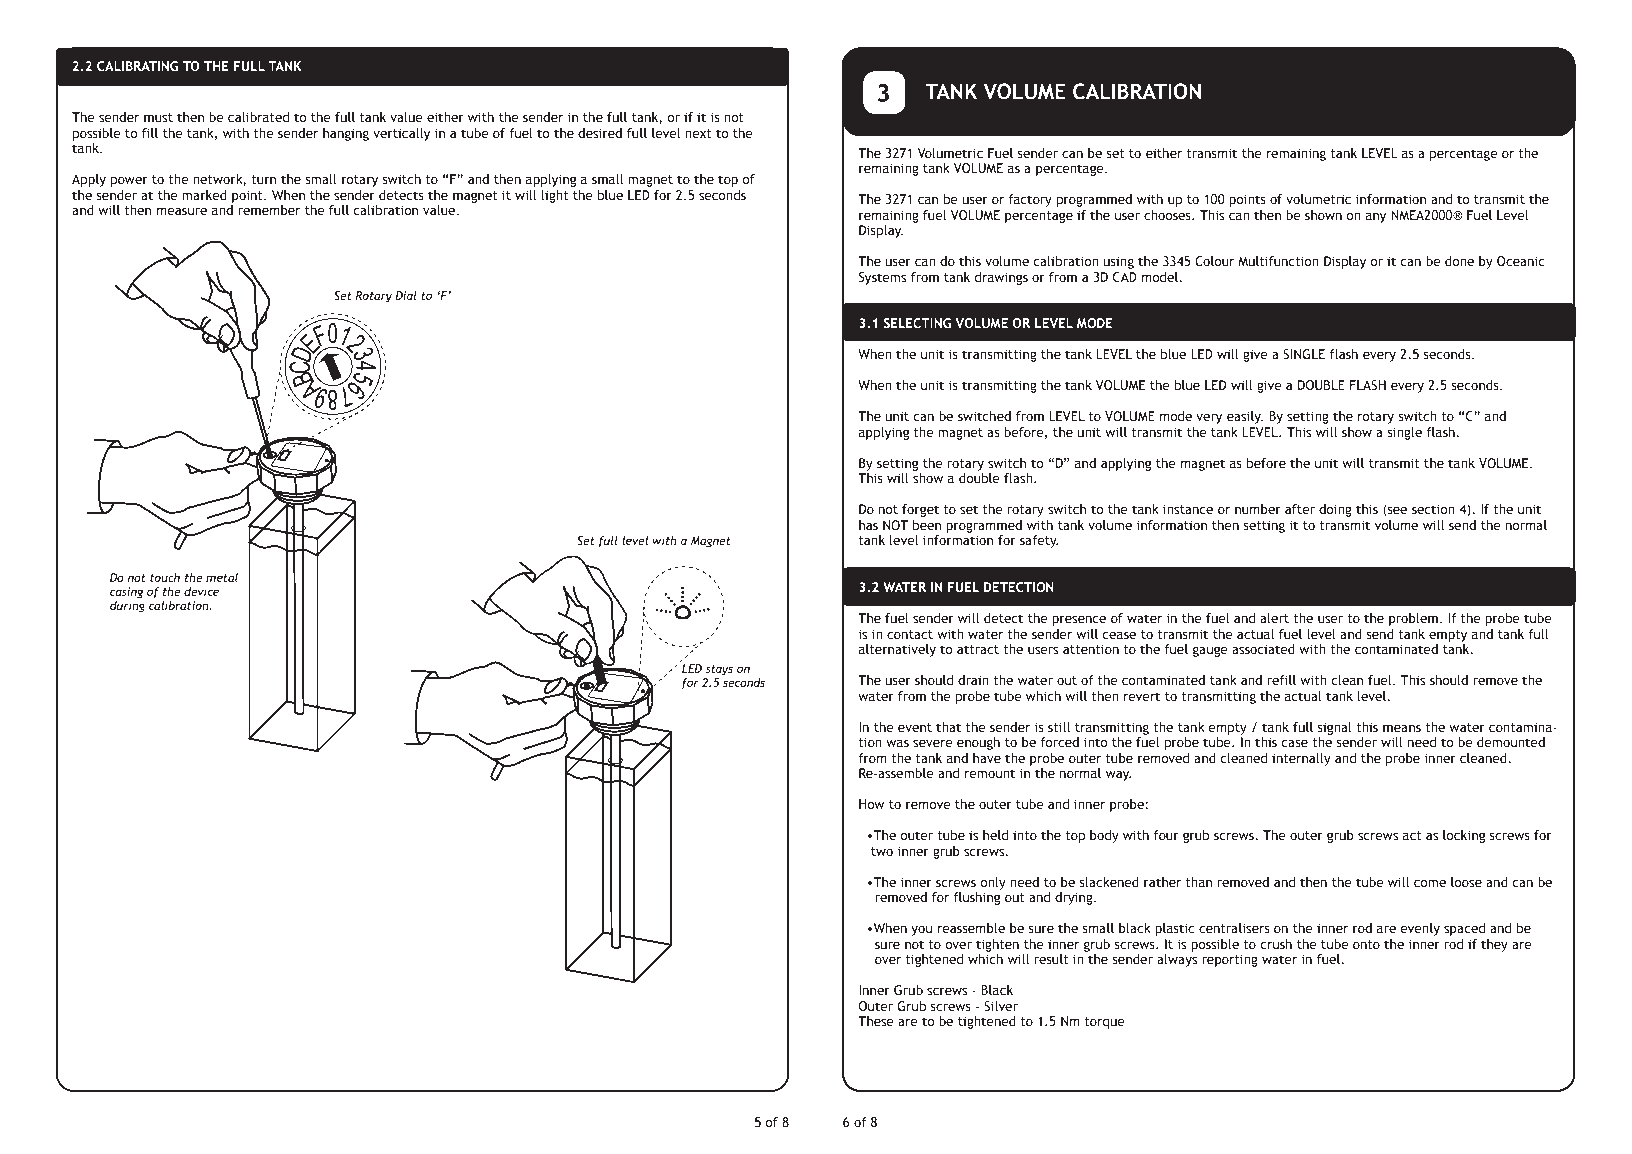  Describe the element at coordinates (698, 133) in the screenshot. I see `next` at that location.
